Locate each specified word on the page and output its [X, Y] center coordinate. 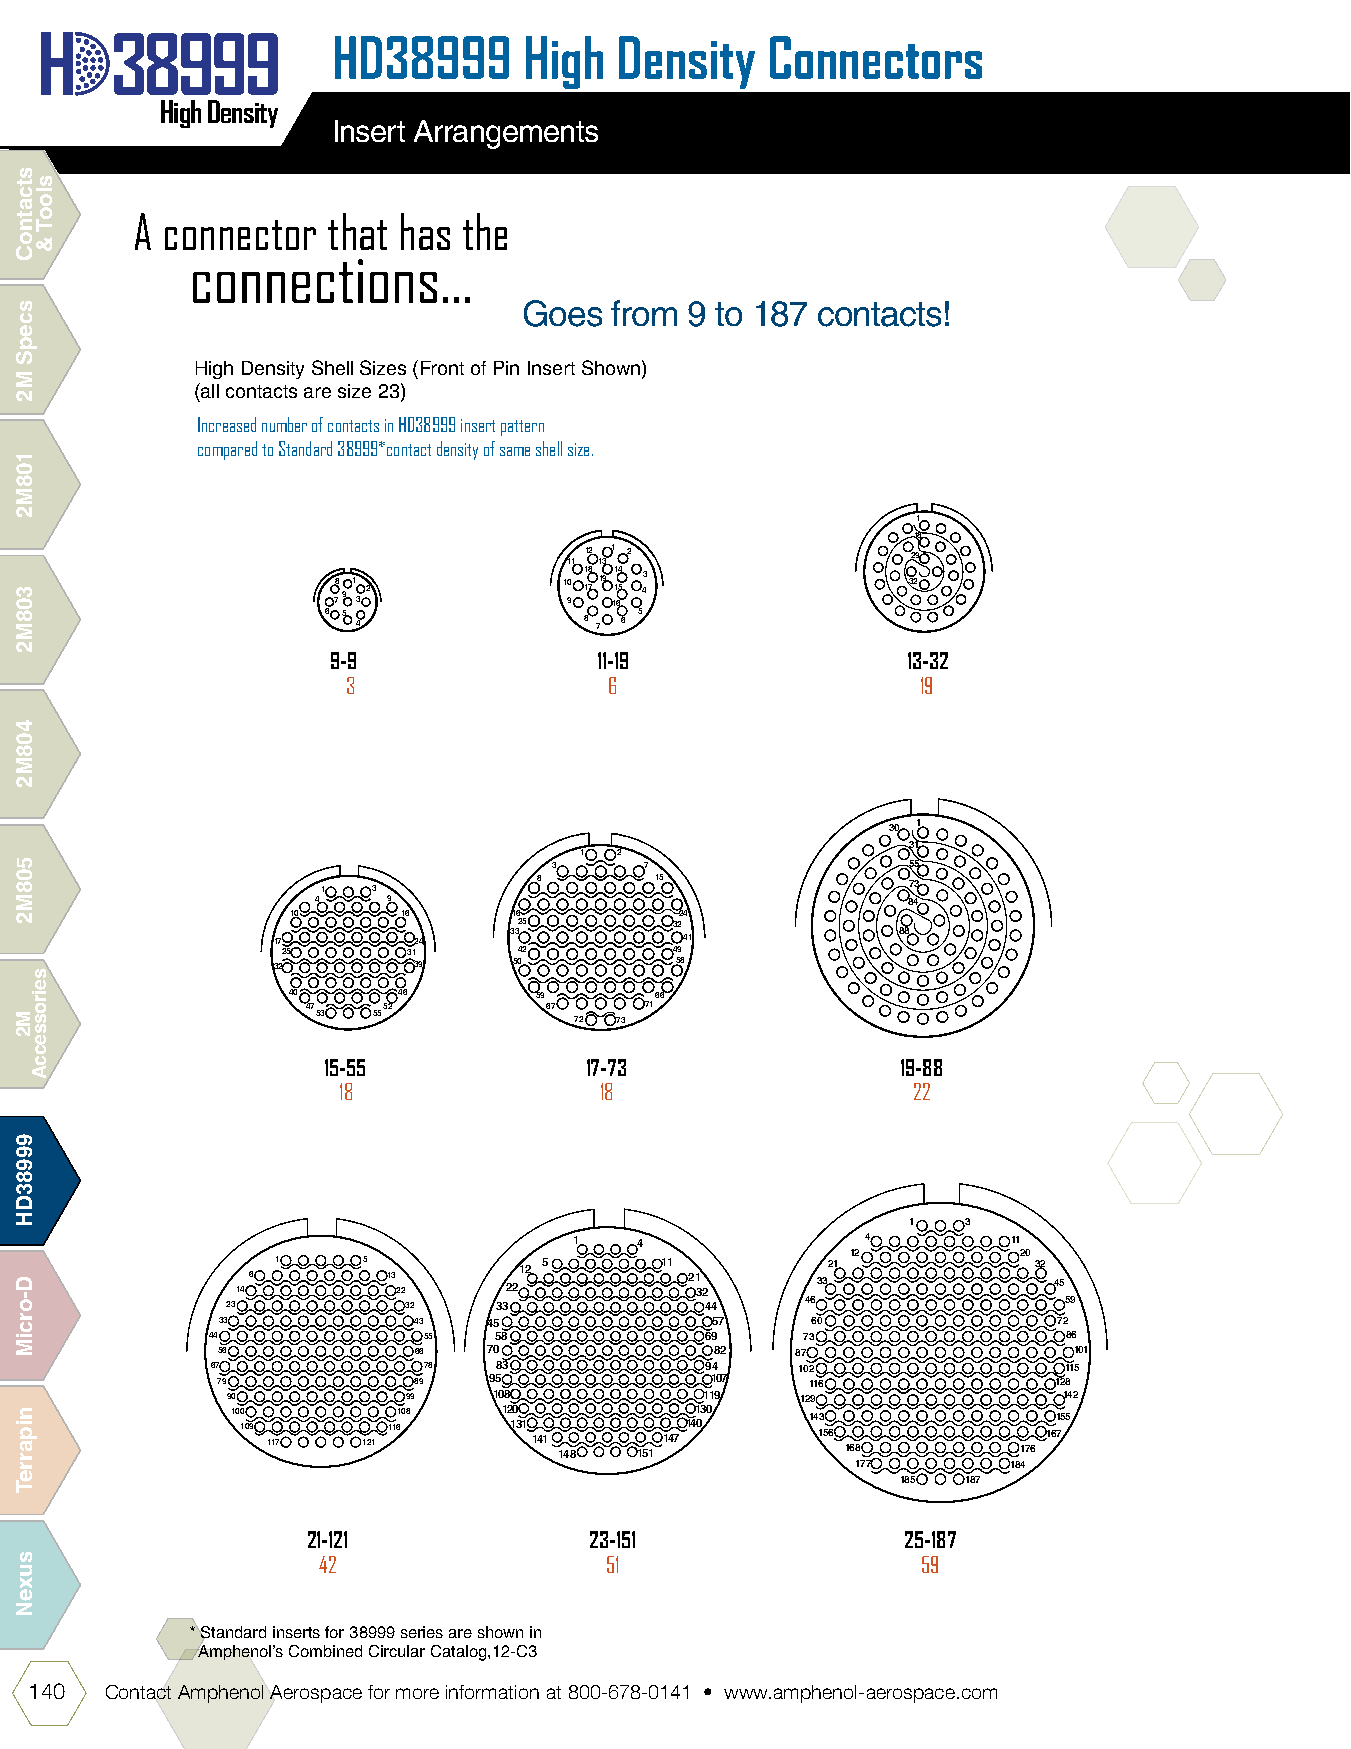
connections [315, 281]
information [492, 1692]
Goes [563, 313]
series [422, 1632]
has [425, 231]
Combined [325, 1651]
